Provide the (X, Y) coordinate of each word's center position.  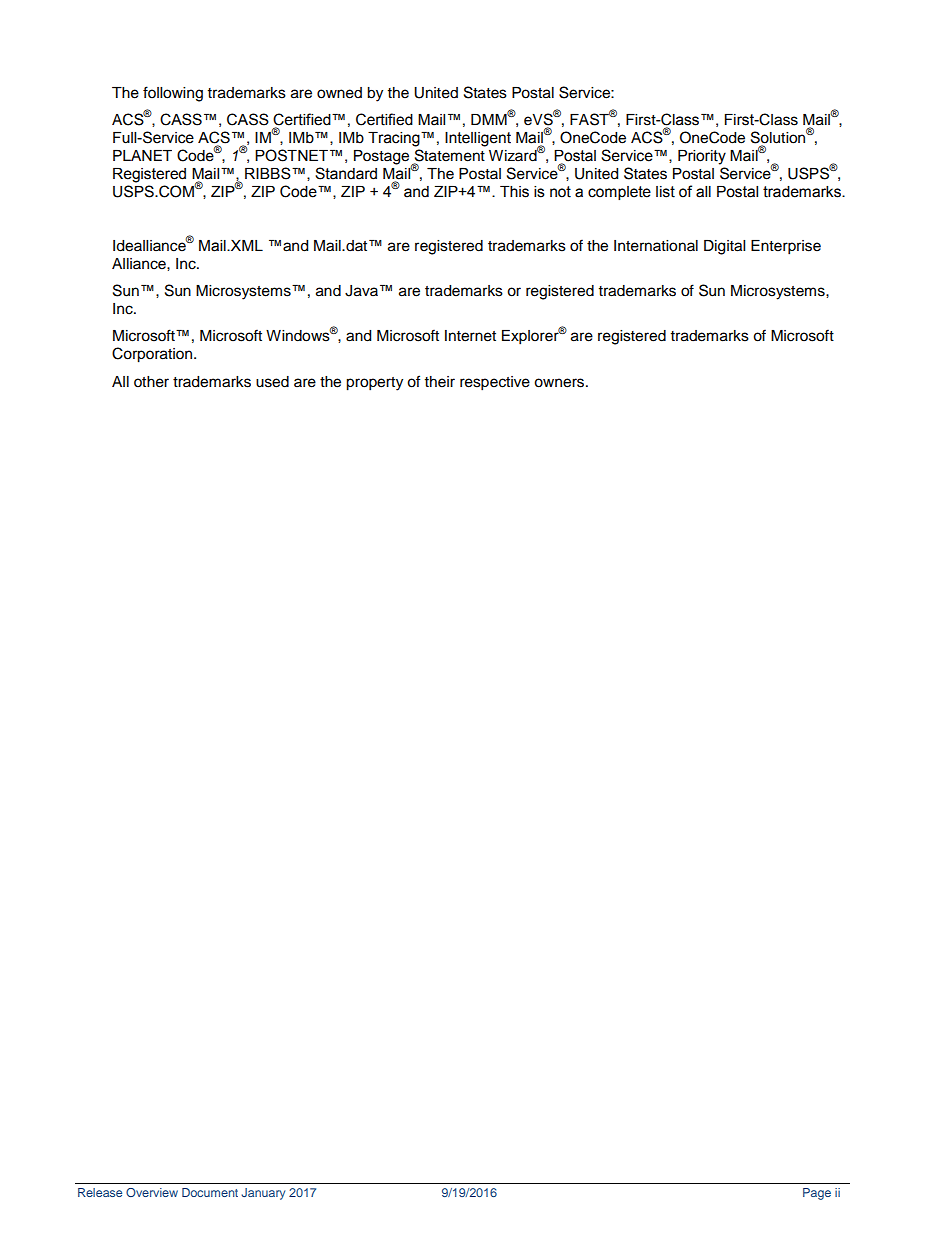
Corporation (153, 355)
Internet (470, 336)
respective (495, 383)
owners (559, 383)
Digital (724, 247)
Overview (152, 1192)
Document (210, 1192)
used (272, 382)
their (440, 382)
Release (100, 1192)
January (263, 1194)
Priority (702, 157)
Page (817, 1194)
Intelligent (478, 139)
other (151, 382)
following (173, 94)
